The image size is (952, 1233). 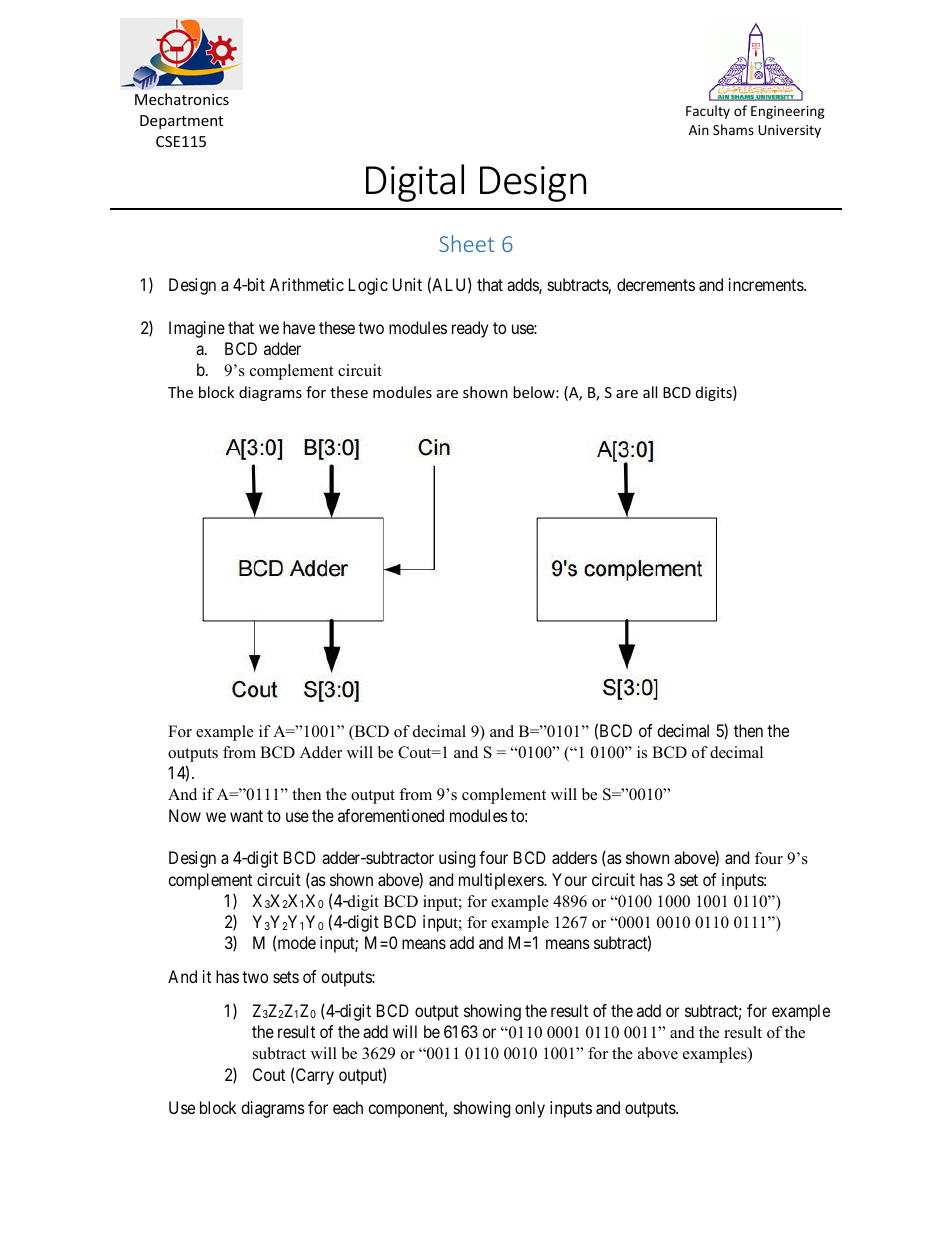 What do you see at coordinates (181, 122) in the image?
I see `Department` at bounding box center [181, 122].
